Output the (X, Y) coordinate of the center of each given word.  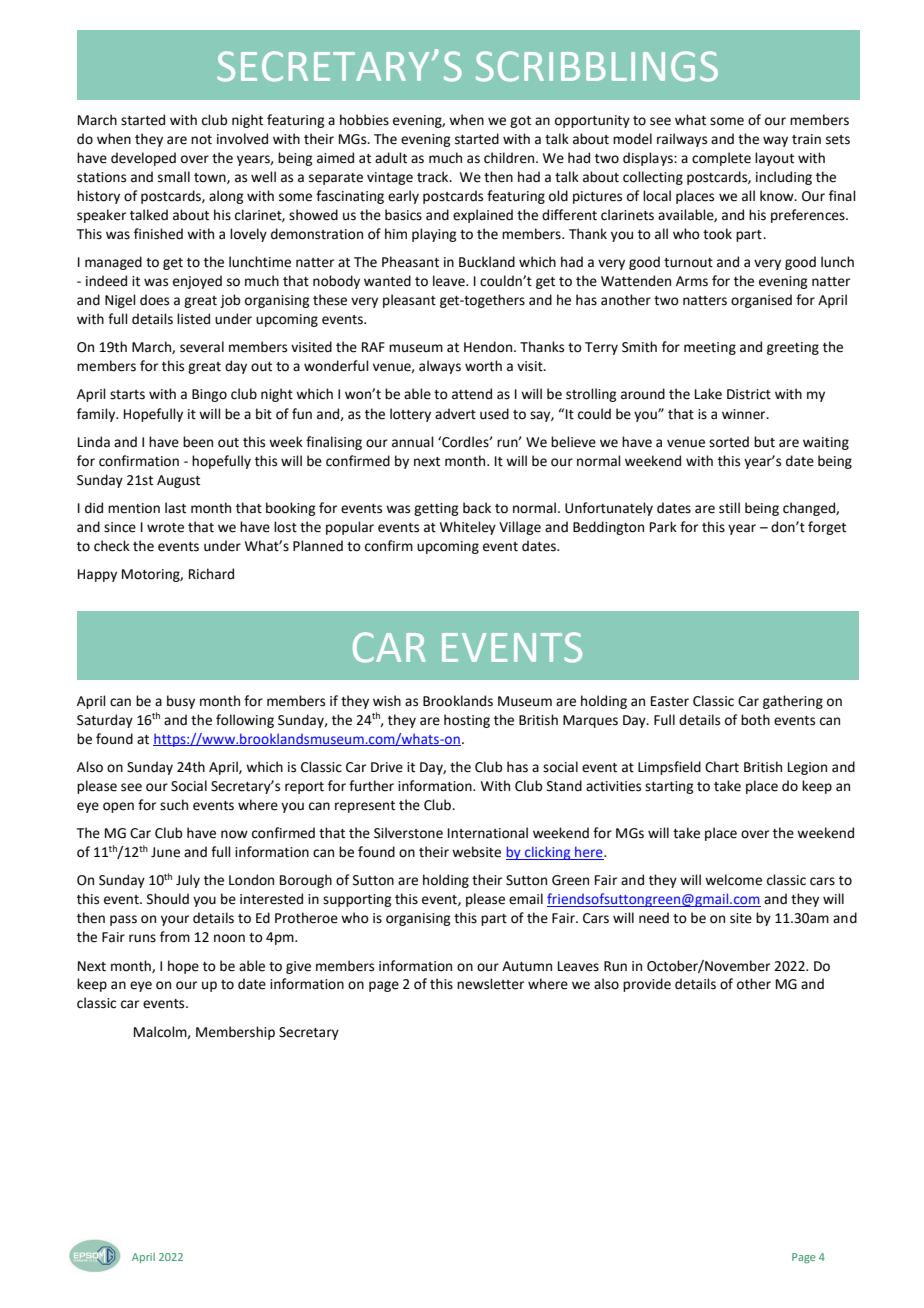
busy (181, 702)
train (806, 139)
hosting (467, 721)
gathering (793, 702)
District (749, 394)
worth (483, 366)
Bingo (209, 395)
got (520, 122)
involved (242, 139)
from (175, 937)
